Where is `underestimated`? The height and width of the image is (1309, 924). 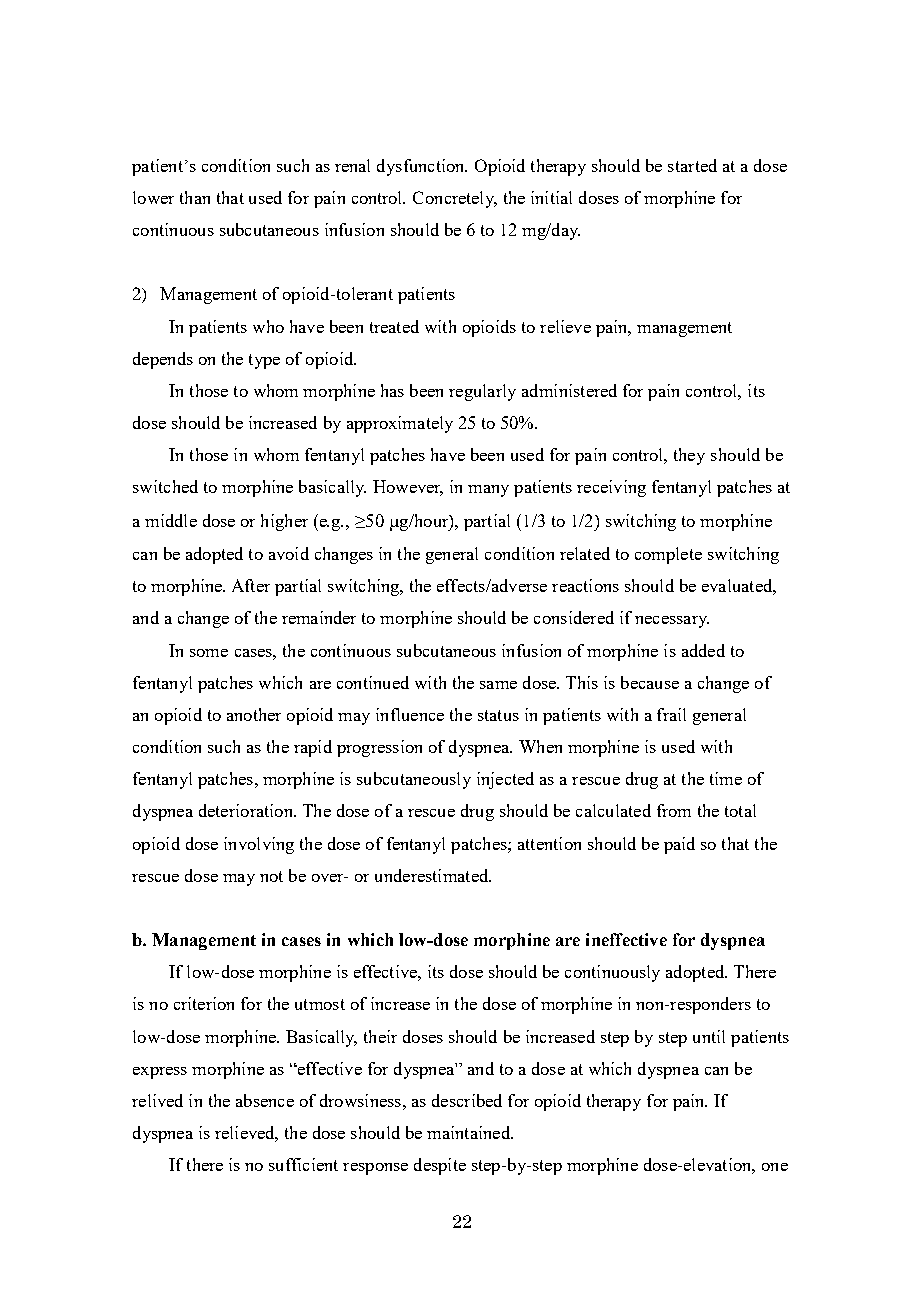 underestimated is located at coordinates (433, 875).
